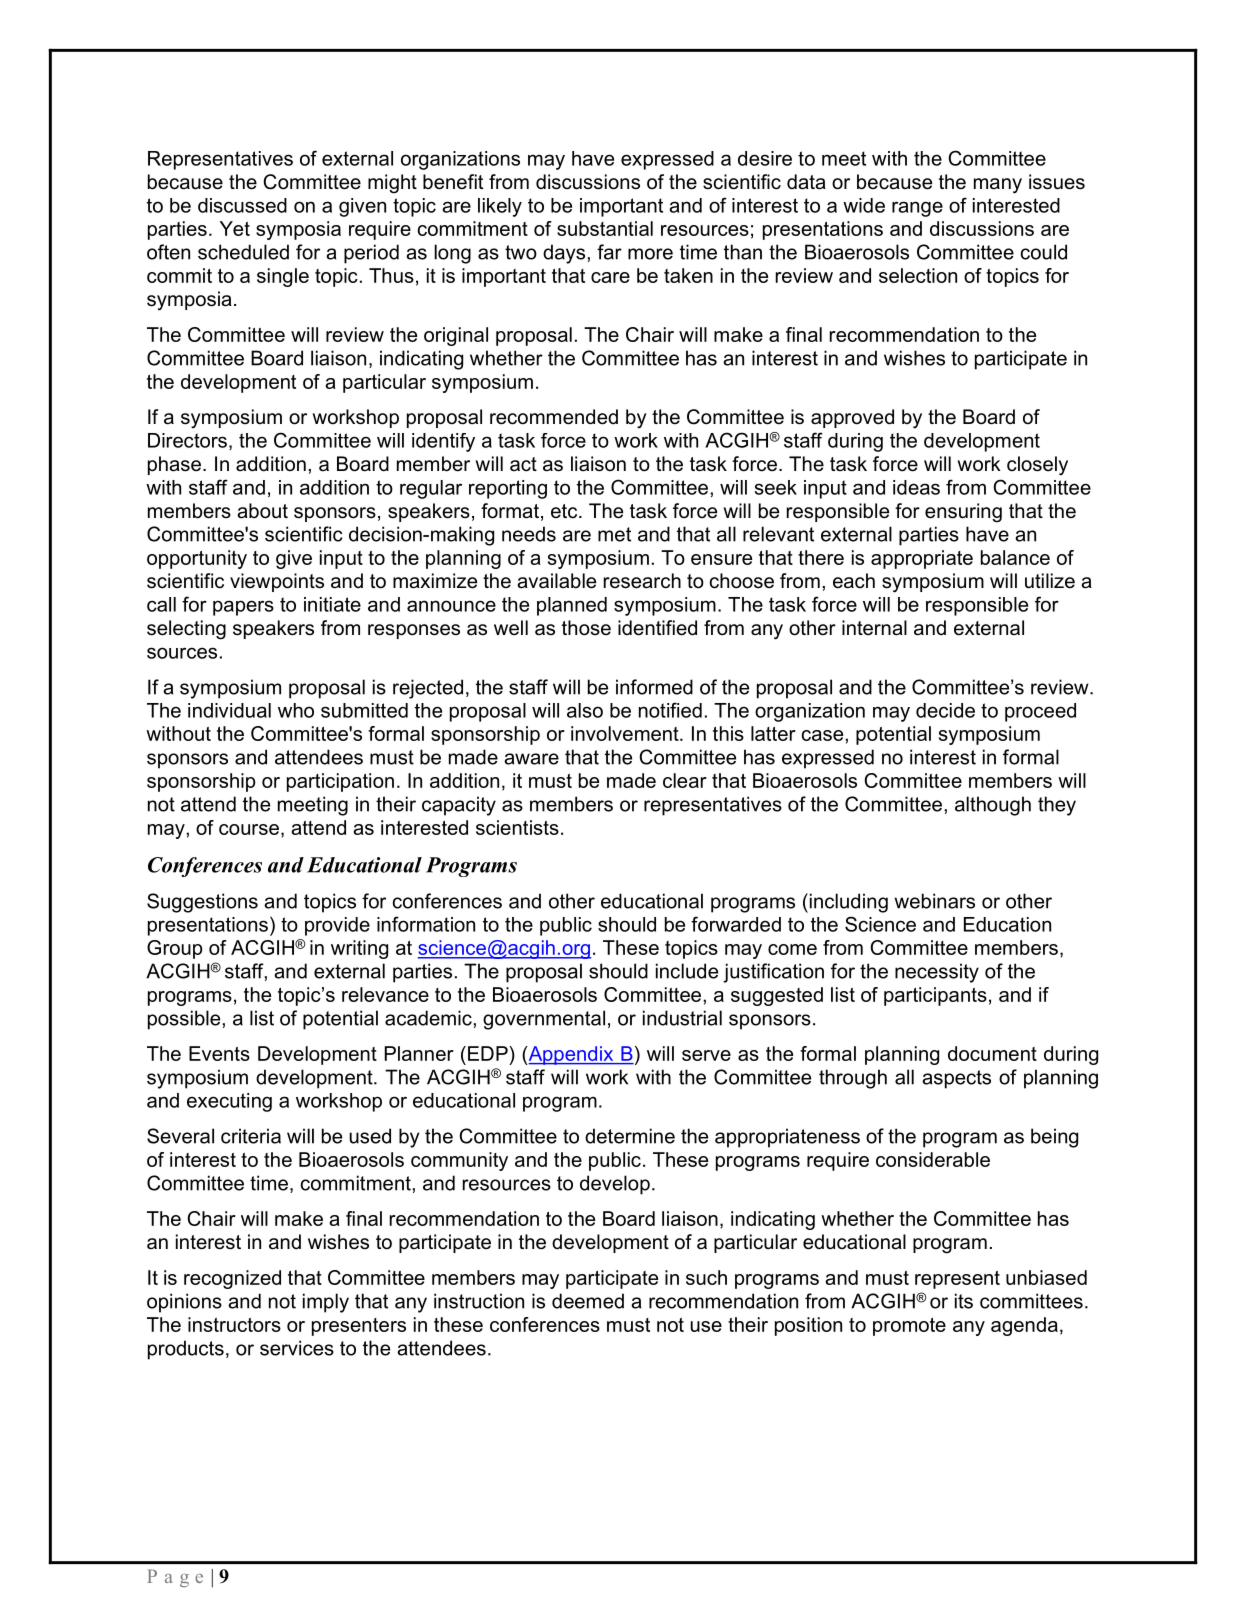 The image size is (1246, 1613). Describe the element at coordinates (605, 228) in the document. I see `substantial` at that location.
